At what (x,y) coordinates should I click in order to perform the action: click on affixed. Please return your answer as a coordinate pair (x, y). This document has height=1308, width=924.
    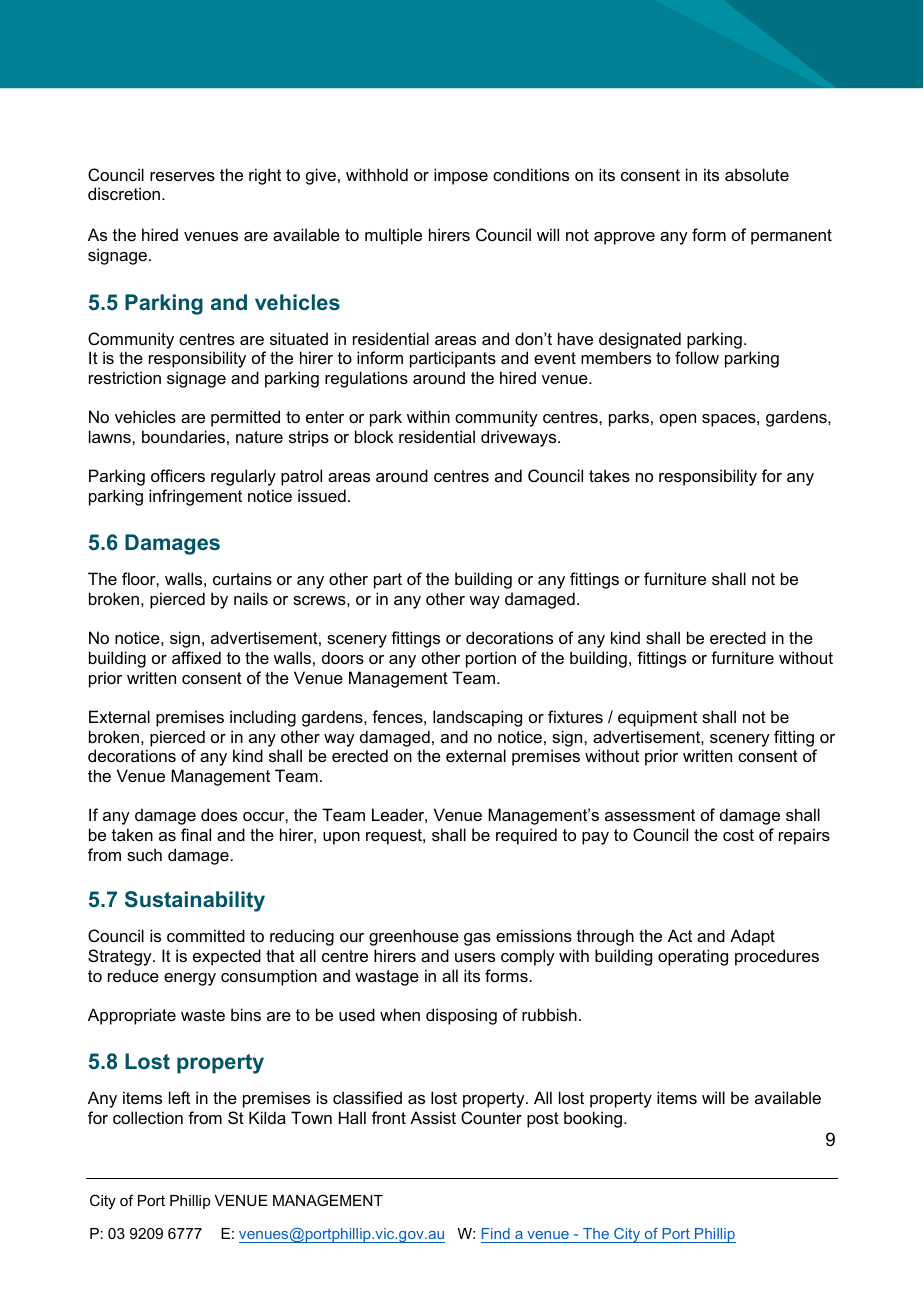
    Looking at the image, I should click on (196, 657).
